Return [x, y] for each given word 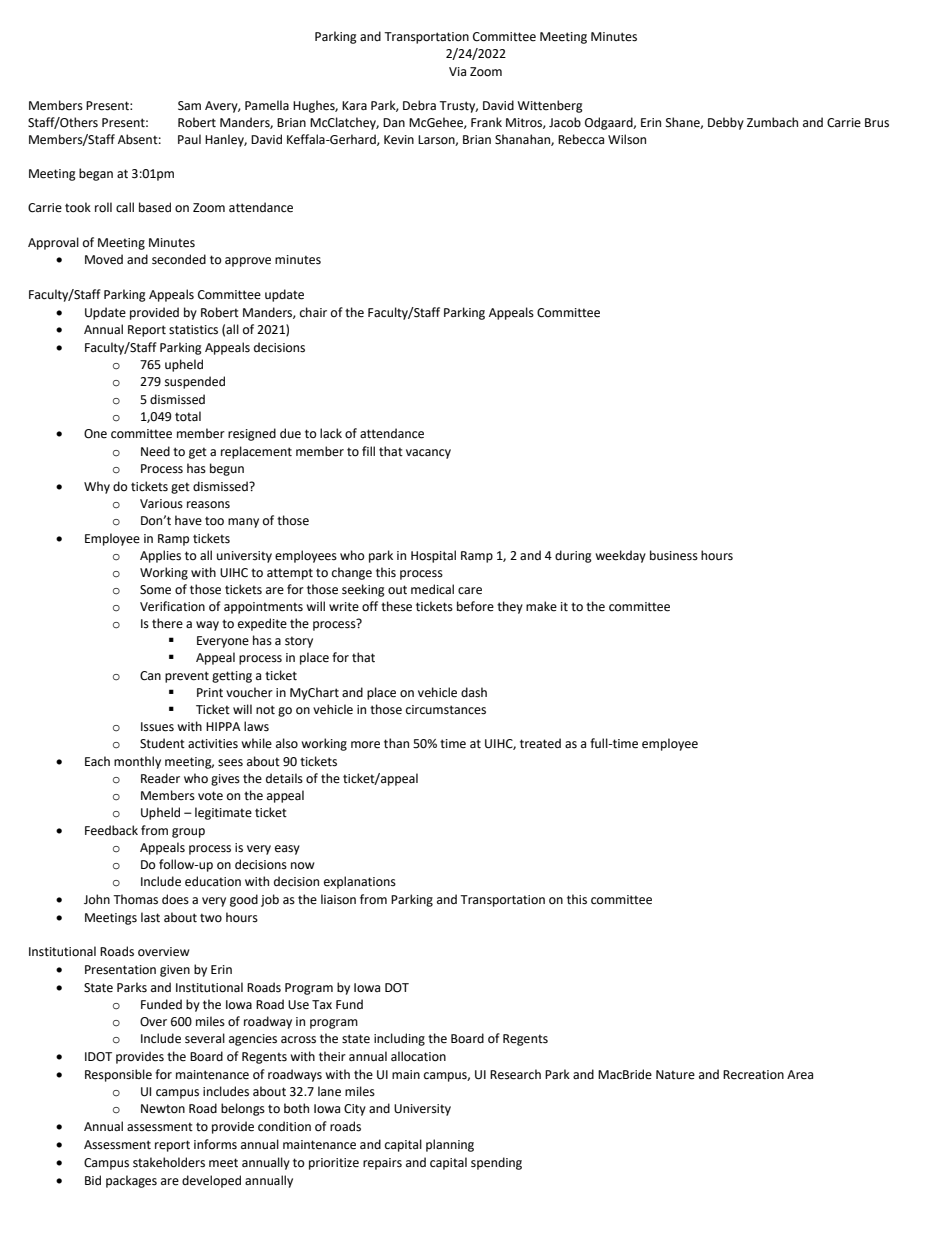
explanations [360, 882]
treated [540, 743]
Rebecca [581, 139]
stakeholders [169, 1162]
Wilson [627, 139]
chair [313, 312]
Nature [675, 1075]
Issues [157, 727]
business [674, 555]
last [150, 917]
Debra [419, 105]
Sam [189, 106]
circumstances [446, 710]
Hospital [433, 556]
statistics [193, 330]
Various [161, 504]
